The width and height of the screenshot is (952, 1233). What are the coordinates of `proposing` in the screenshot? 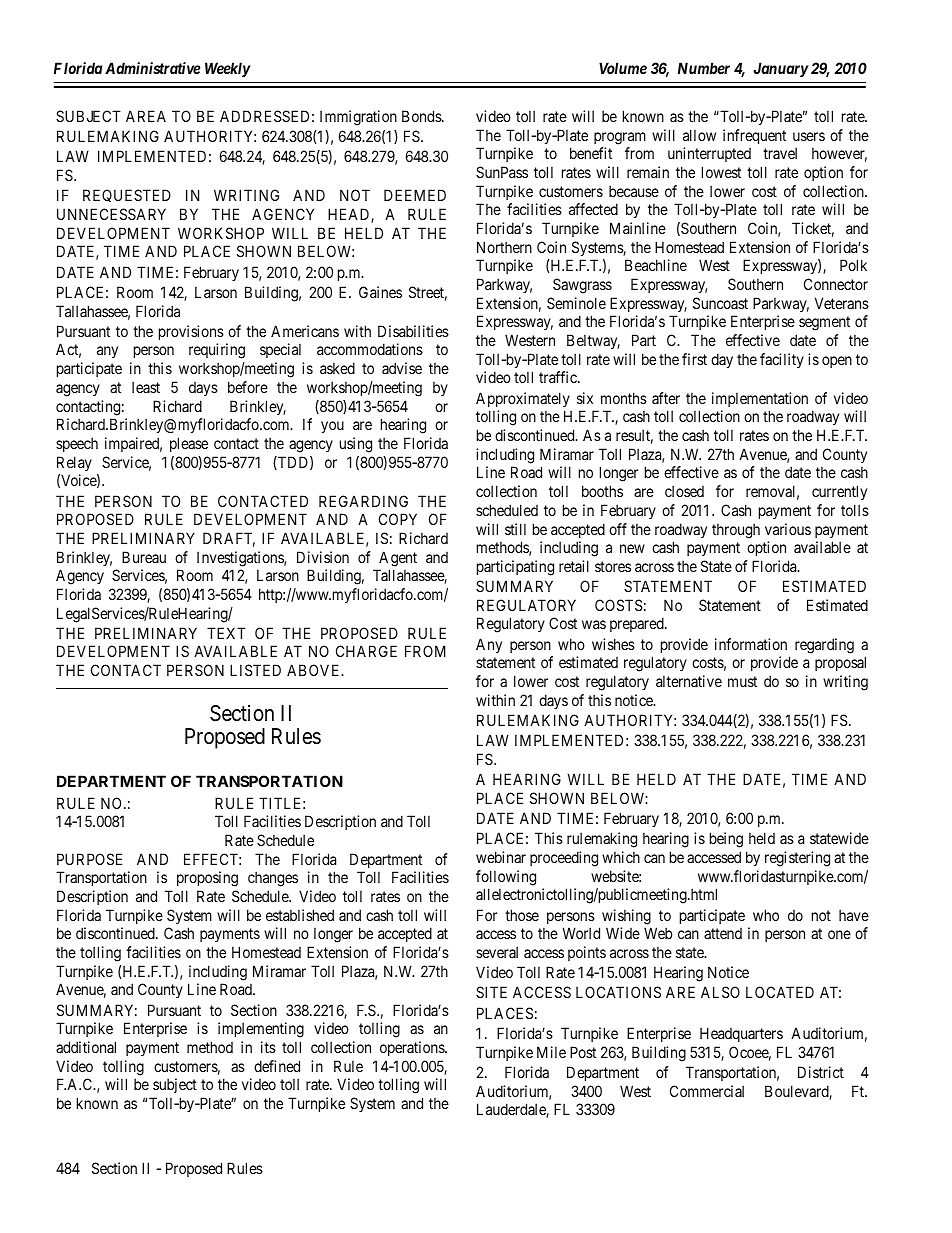 It's located at (207, 879).
